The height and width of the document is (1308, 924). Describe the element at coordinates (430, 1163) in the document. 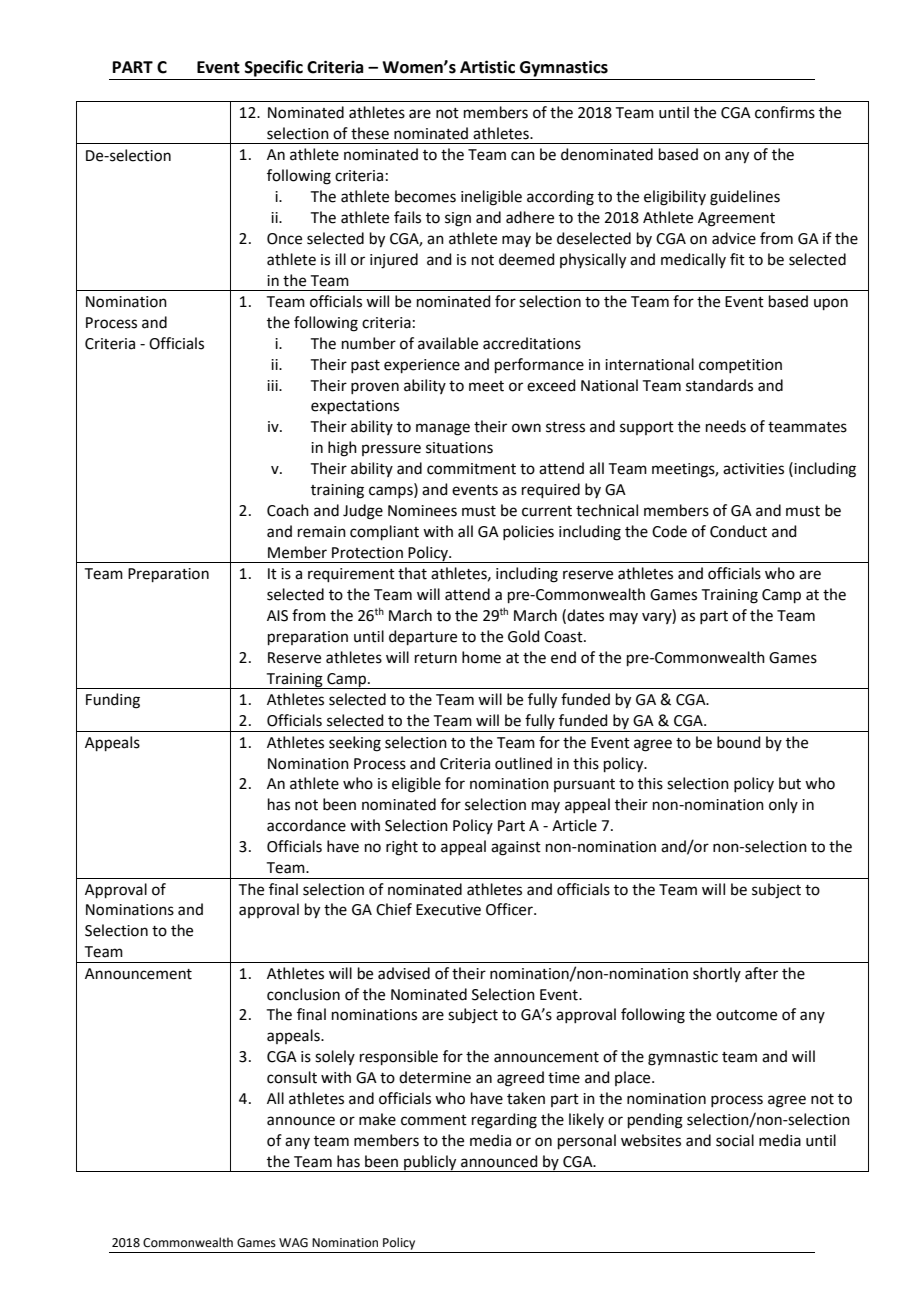

I see `publicly` at that location.
